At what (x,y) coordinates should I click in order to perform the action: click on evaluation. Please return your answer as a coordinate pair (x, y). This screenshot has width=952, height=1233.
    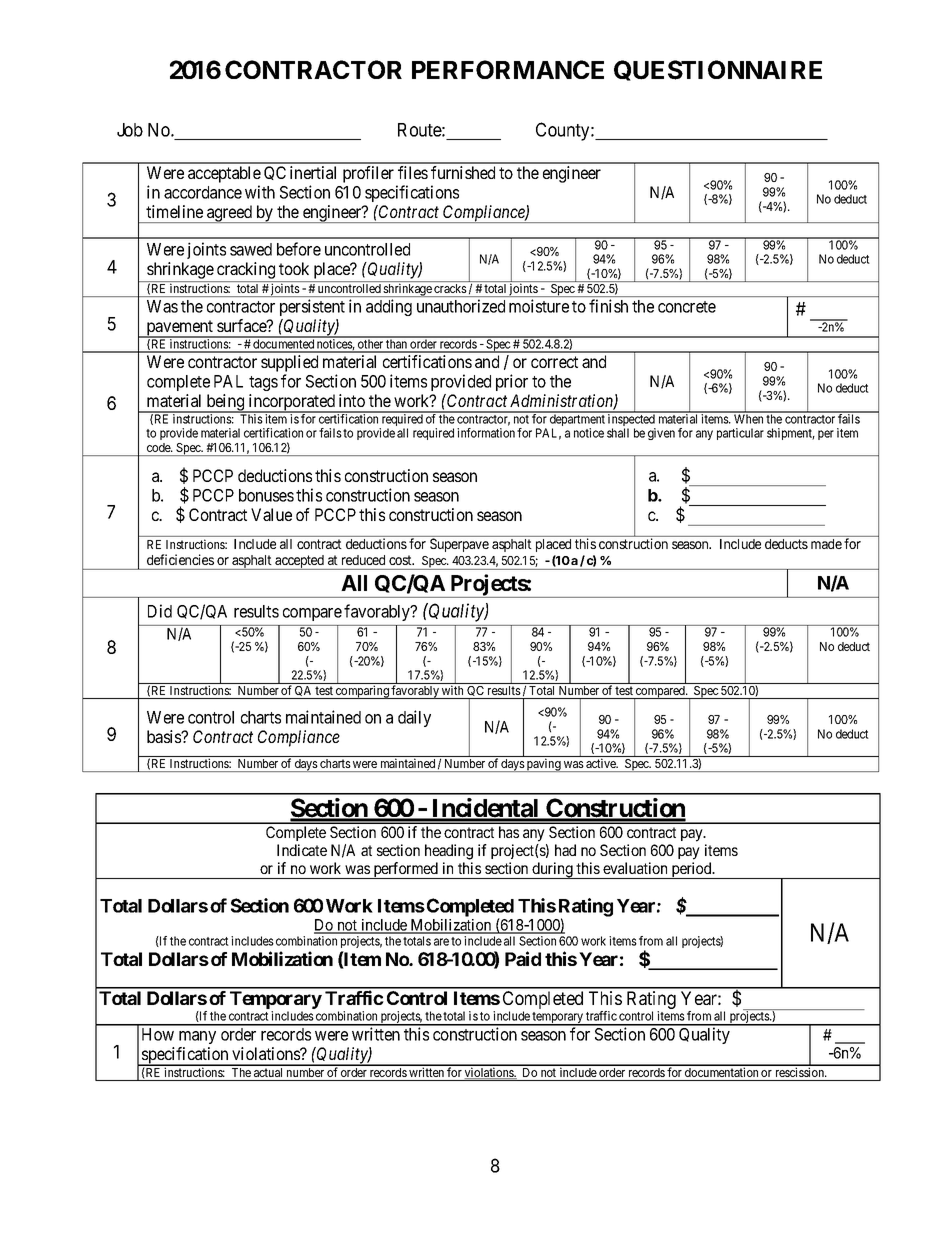
    Looking at the image, I should click on (635, 868).
